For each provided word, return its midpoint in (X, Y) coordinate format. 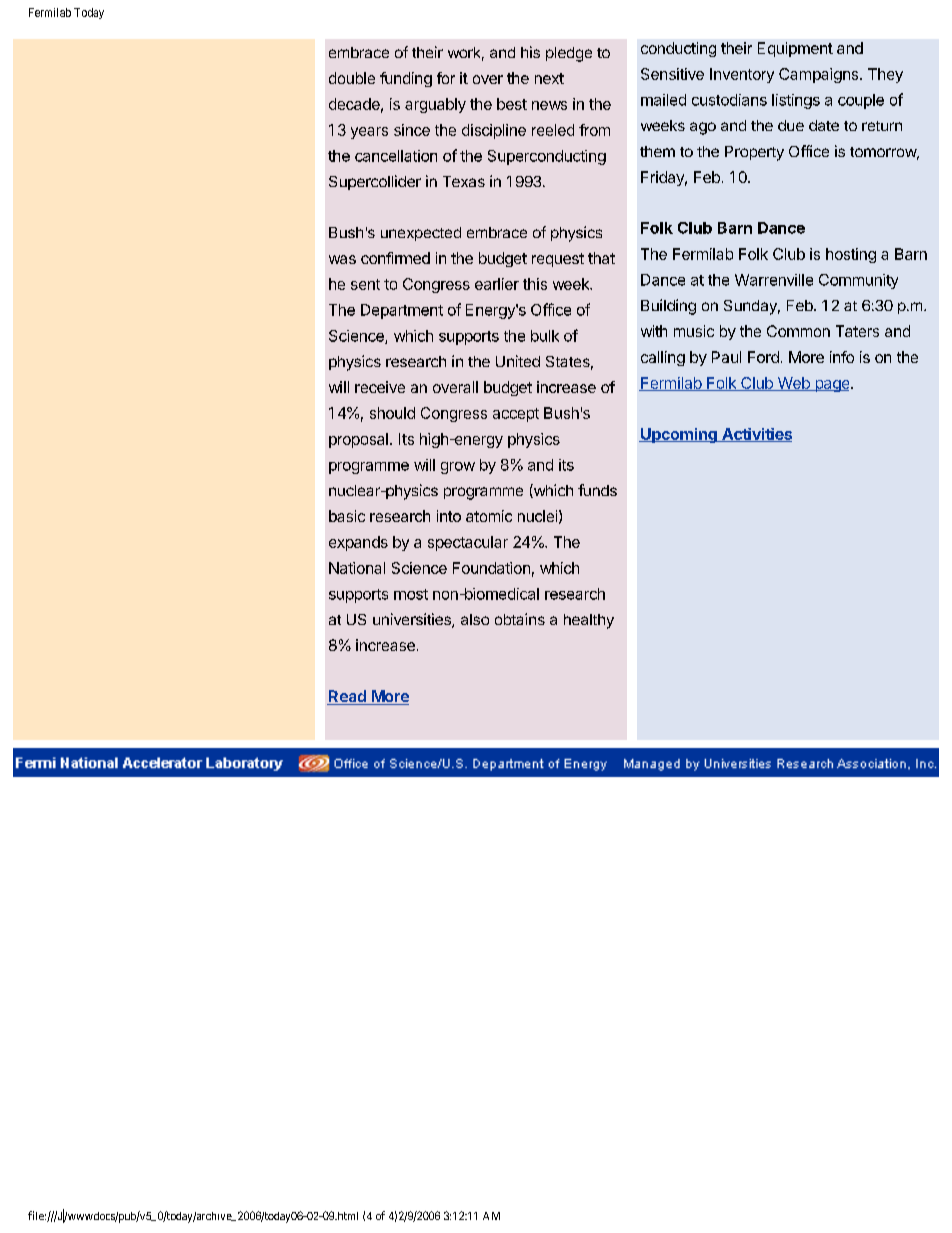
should (392, 413)
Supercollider (375, 182)
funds (597, 490)
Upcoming (679, 435)
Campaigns (820, 75)
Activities (756, 435)
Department (402, 311)
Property (754, 153)
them (657, 151)
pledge (569, 54)
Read (347, 697)
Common (798, 331)
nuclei (537, 516)
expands (358, 543)
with (654, 331)
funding (406, 79)
